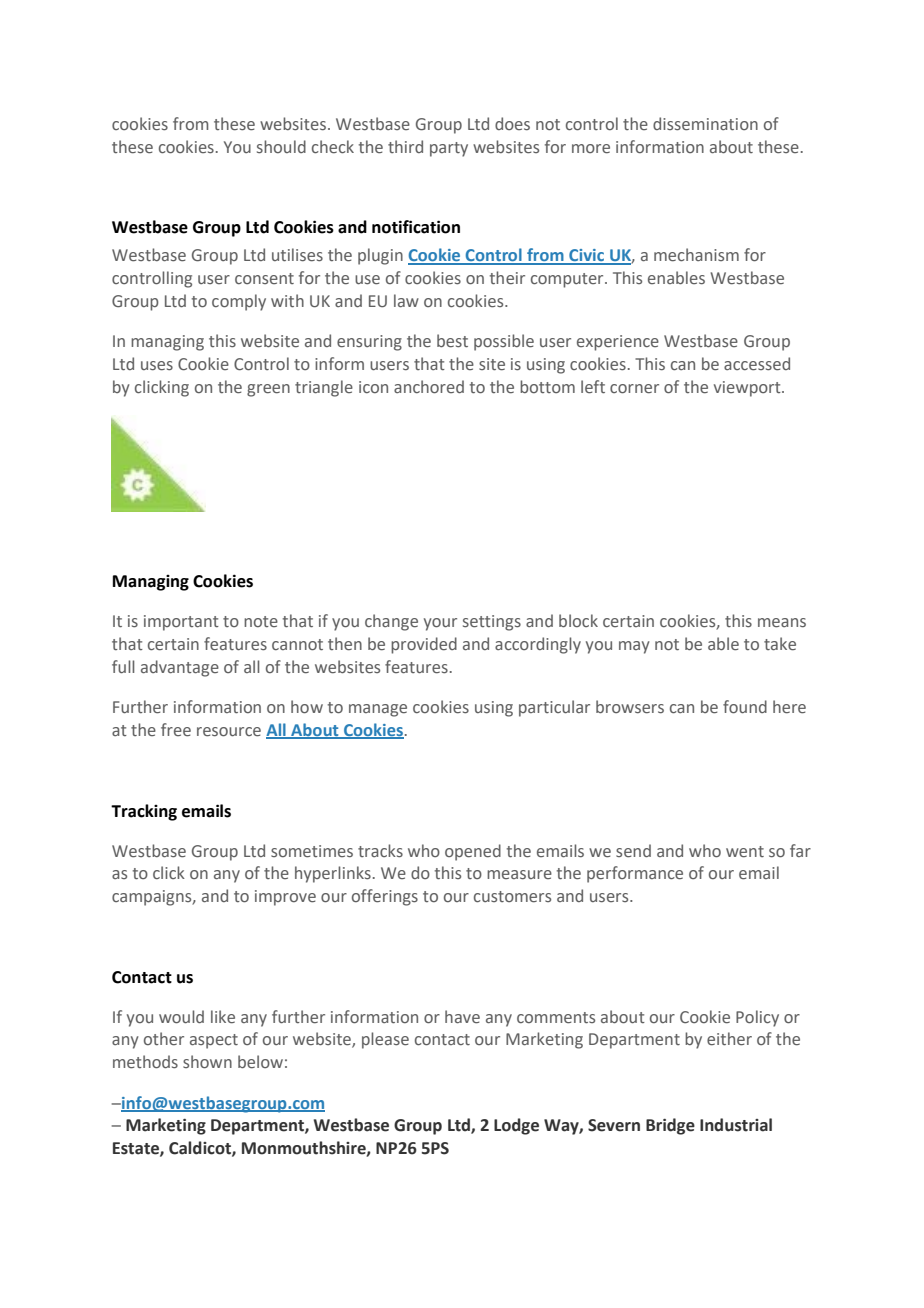 The height and width of the screenshot is (1308, 924). What do you see at coordinates (181, 623) in the screenshot?
I see `important` at bounding box center [181, 623].
